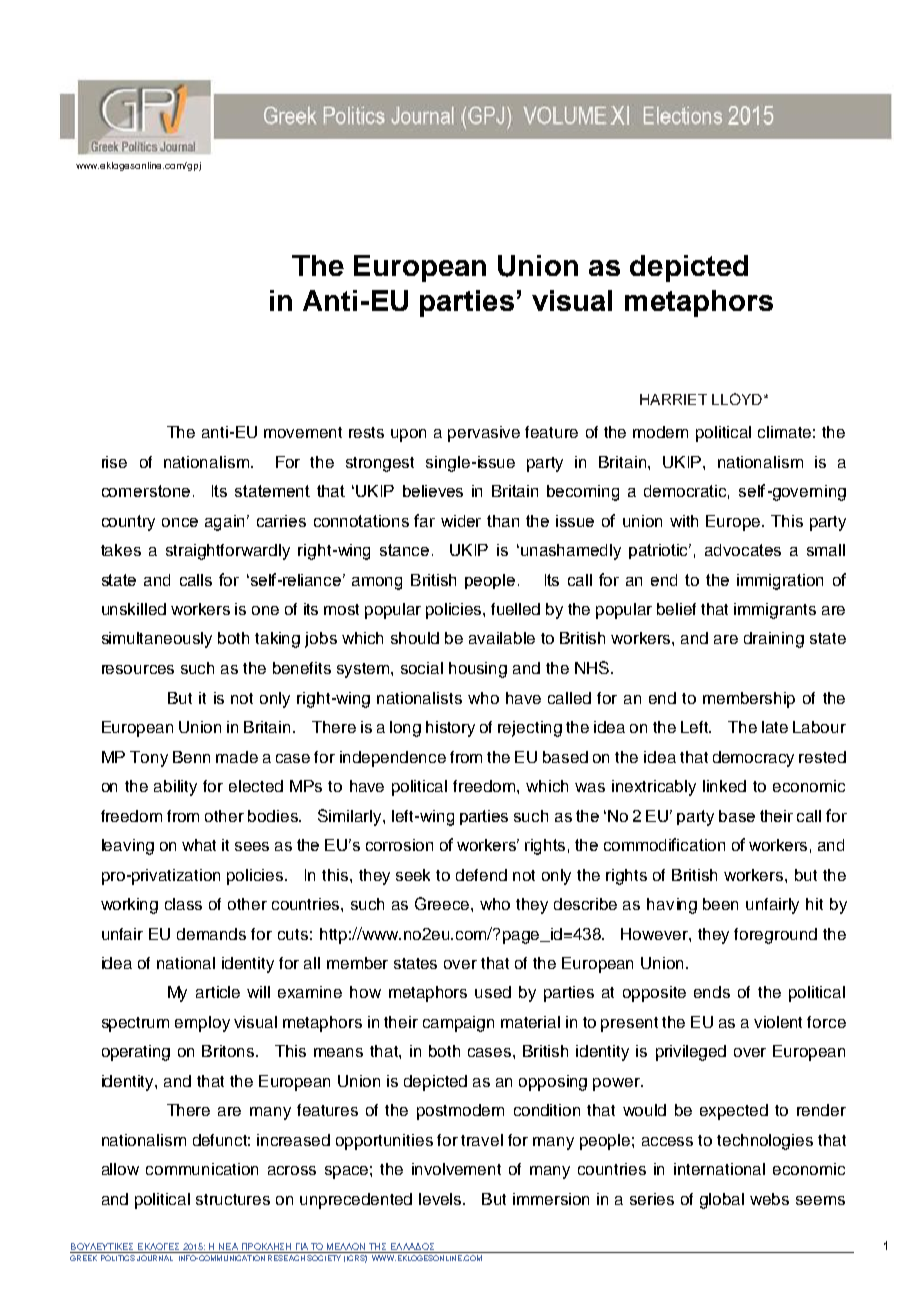  Describe the element at coordinates (199, 845) in the page. I see `what` at that location.
